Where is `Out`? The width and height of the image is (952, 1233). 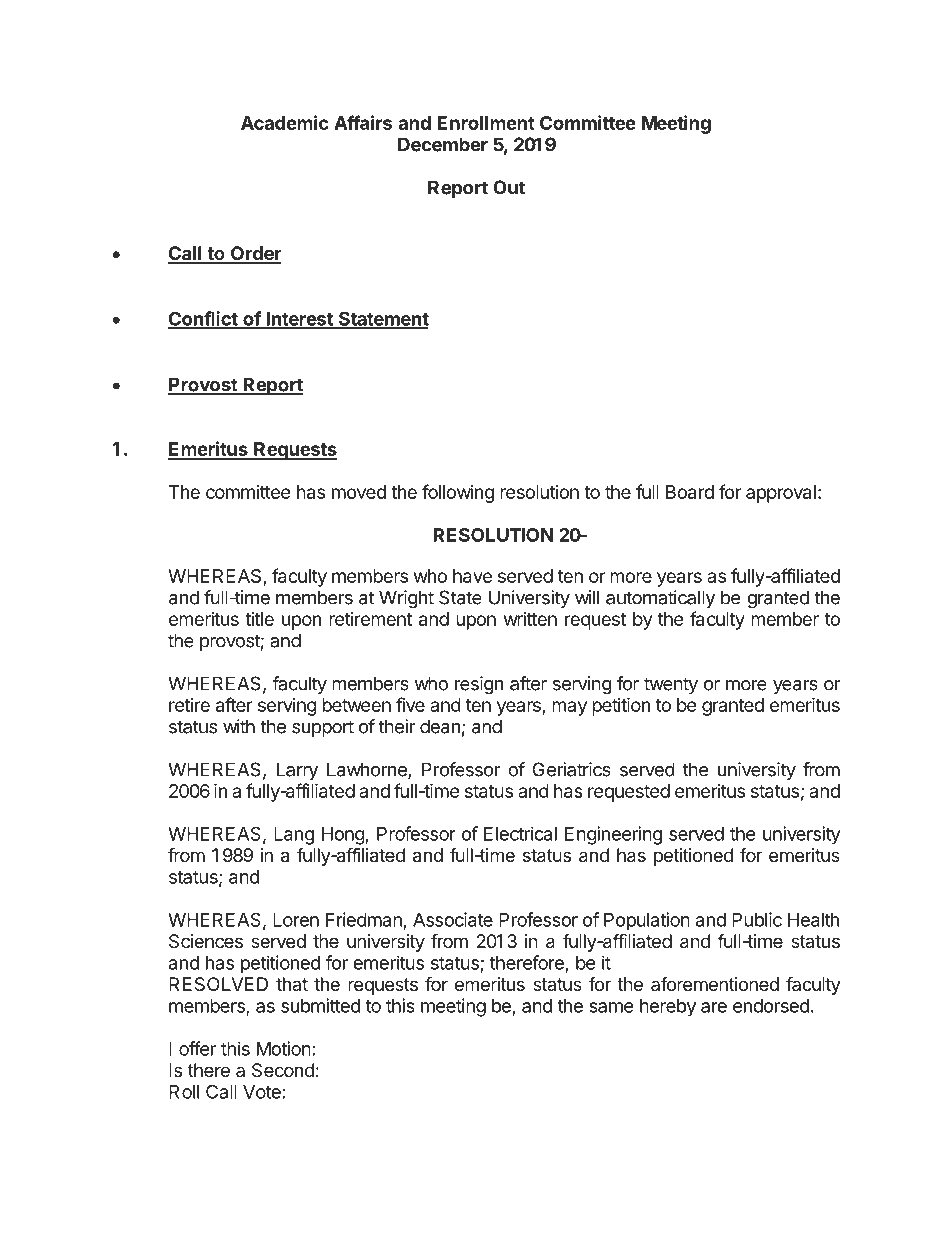 Out is located at coordinates (509, 187).
